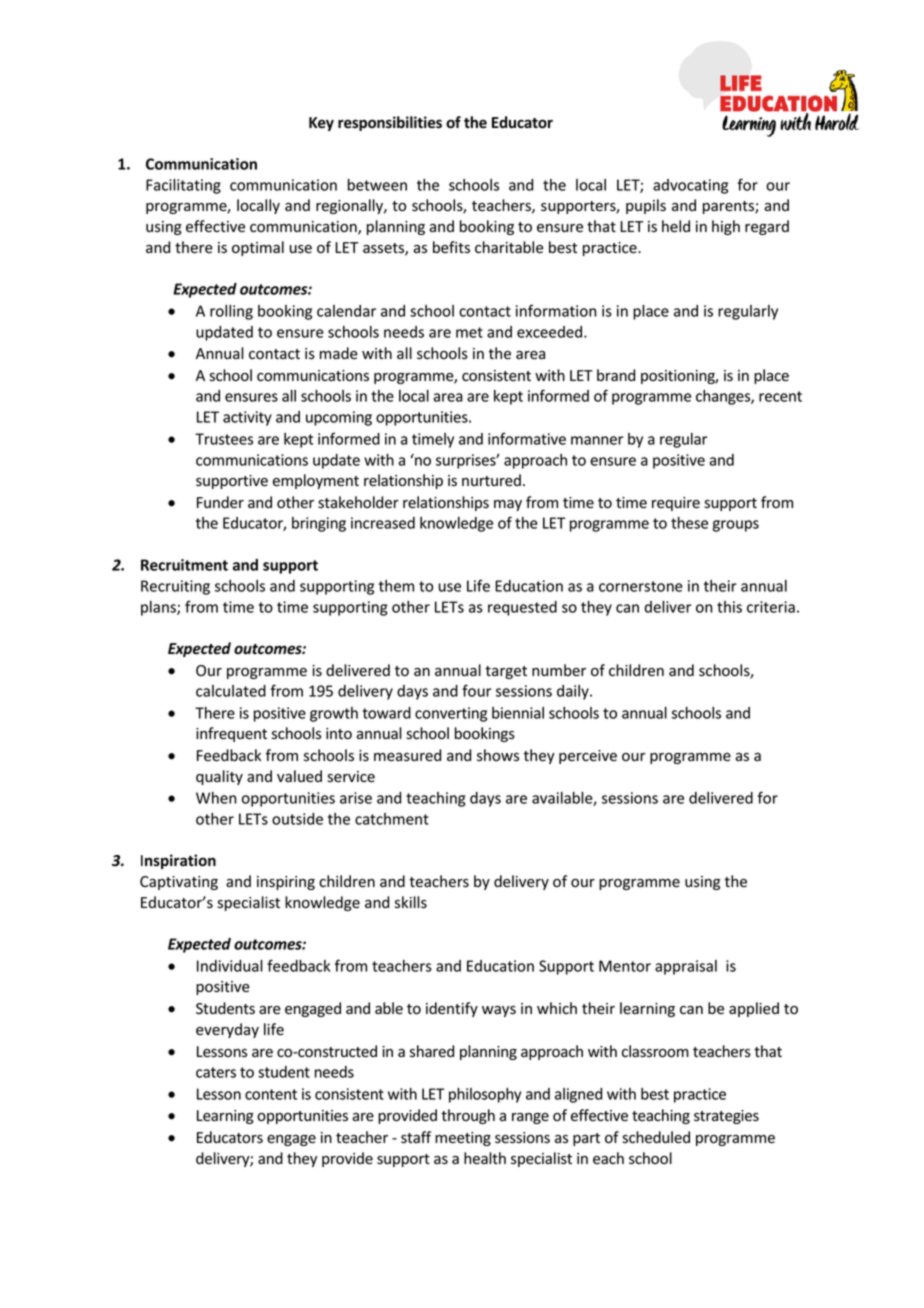 The width and height of the screenshot is (924, 1308). Describe the element at coordinates (231, 691) in the screenshot. I see `calculated` at that location.
